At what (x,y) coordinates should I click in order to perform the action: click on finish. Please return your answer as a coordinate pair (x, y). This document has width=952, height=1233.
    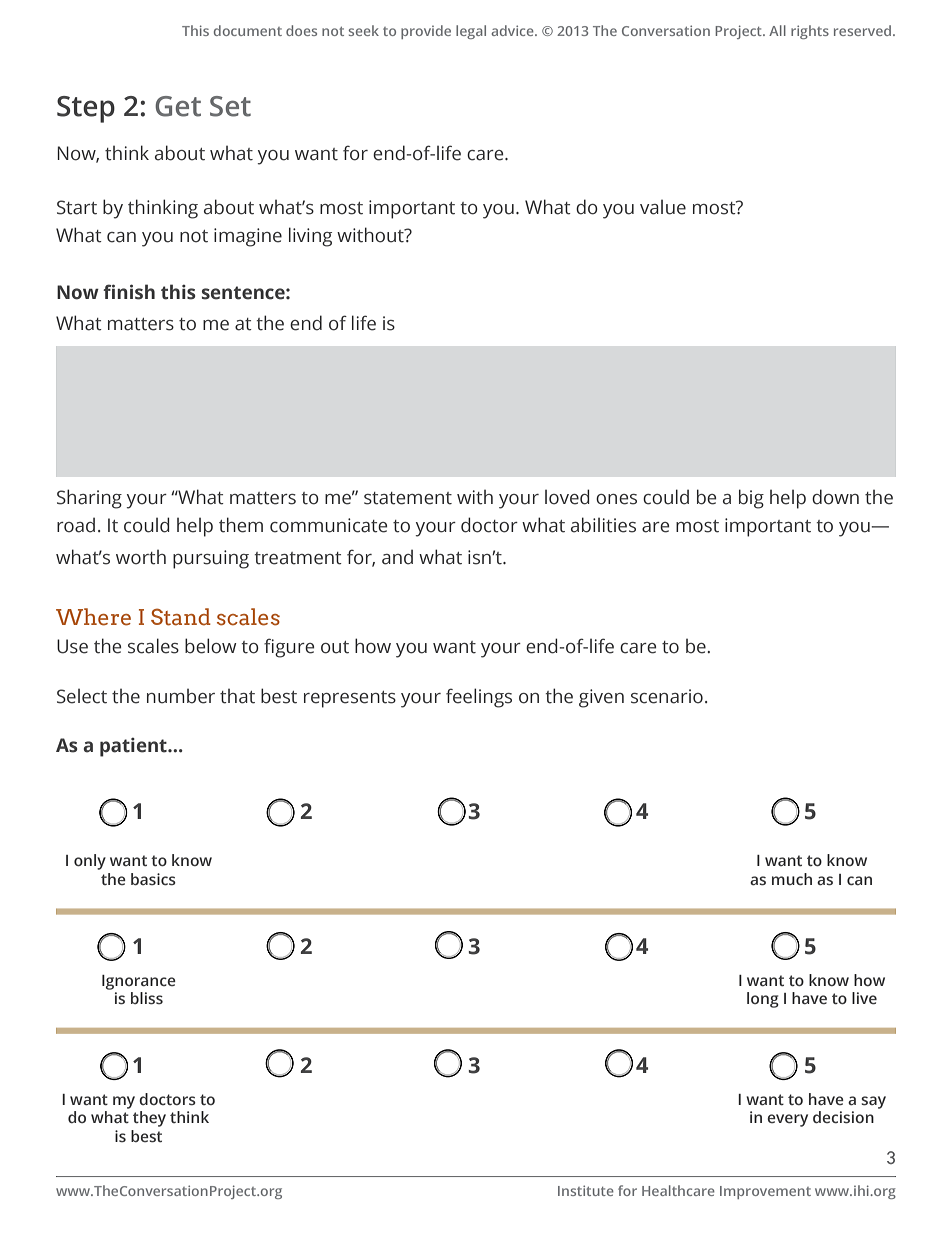
    Looking at the image, I should click on (129, 292).
